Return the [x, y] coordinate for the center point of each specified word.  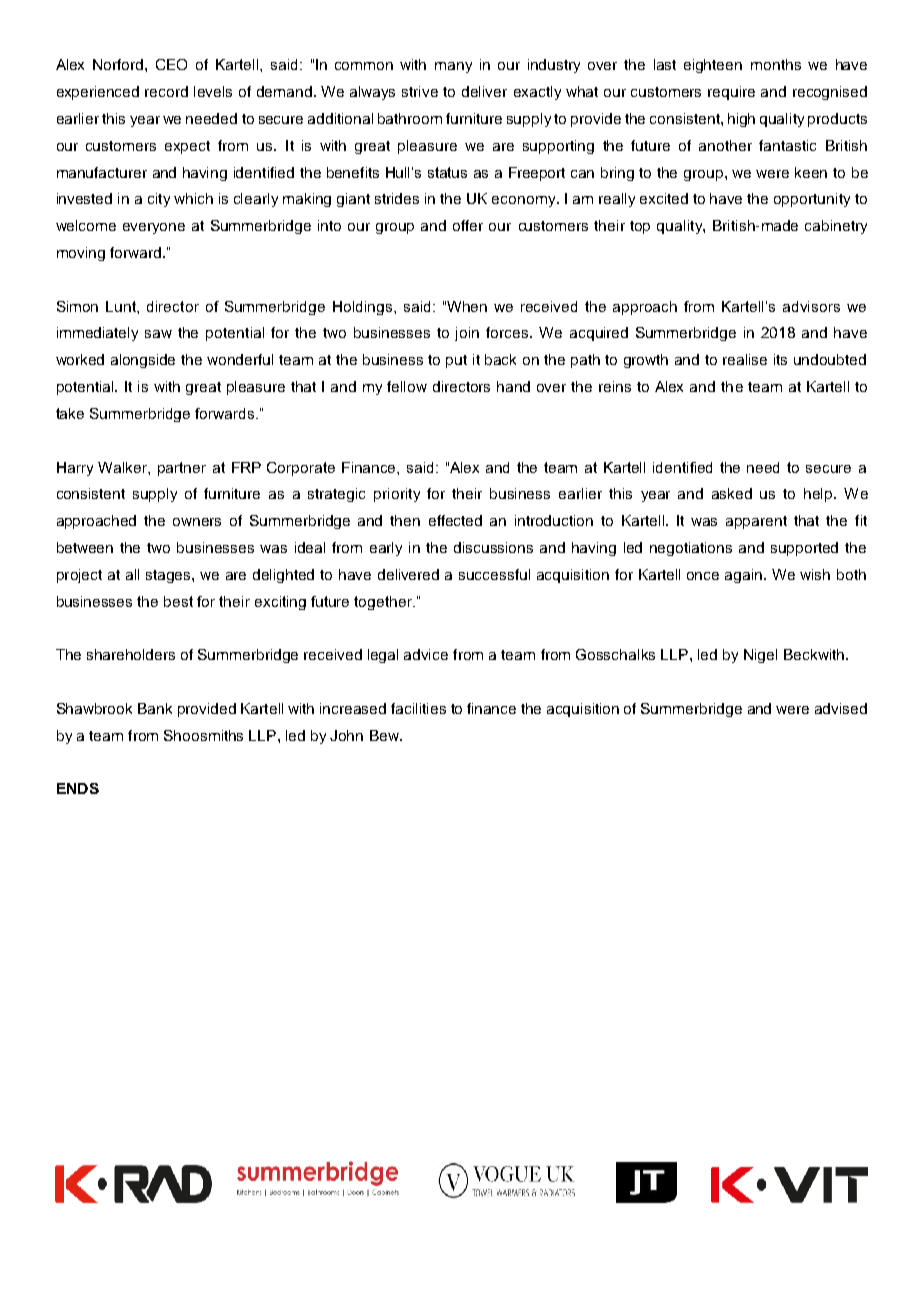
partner [182, 469]
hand [513, 386]
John [346, 735]
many [453, 67]
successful [494, 574]
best [178, 601]
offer [468, 225]
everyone [154, 228]
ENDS [78, 788]
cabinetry [836, 227]
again [745, 576]
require [731, 93]
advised [841, 708]
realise [745, 359]
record [166, 91]
